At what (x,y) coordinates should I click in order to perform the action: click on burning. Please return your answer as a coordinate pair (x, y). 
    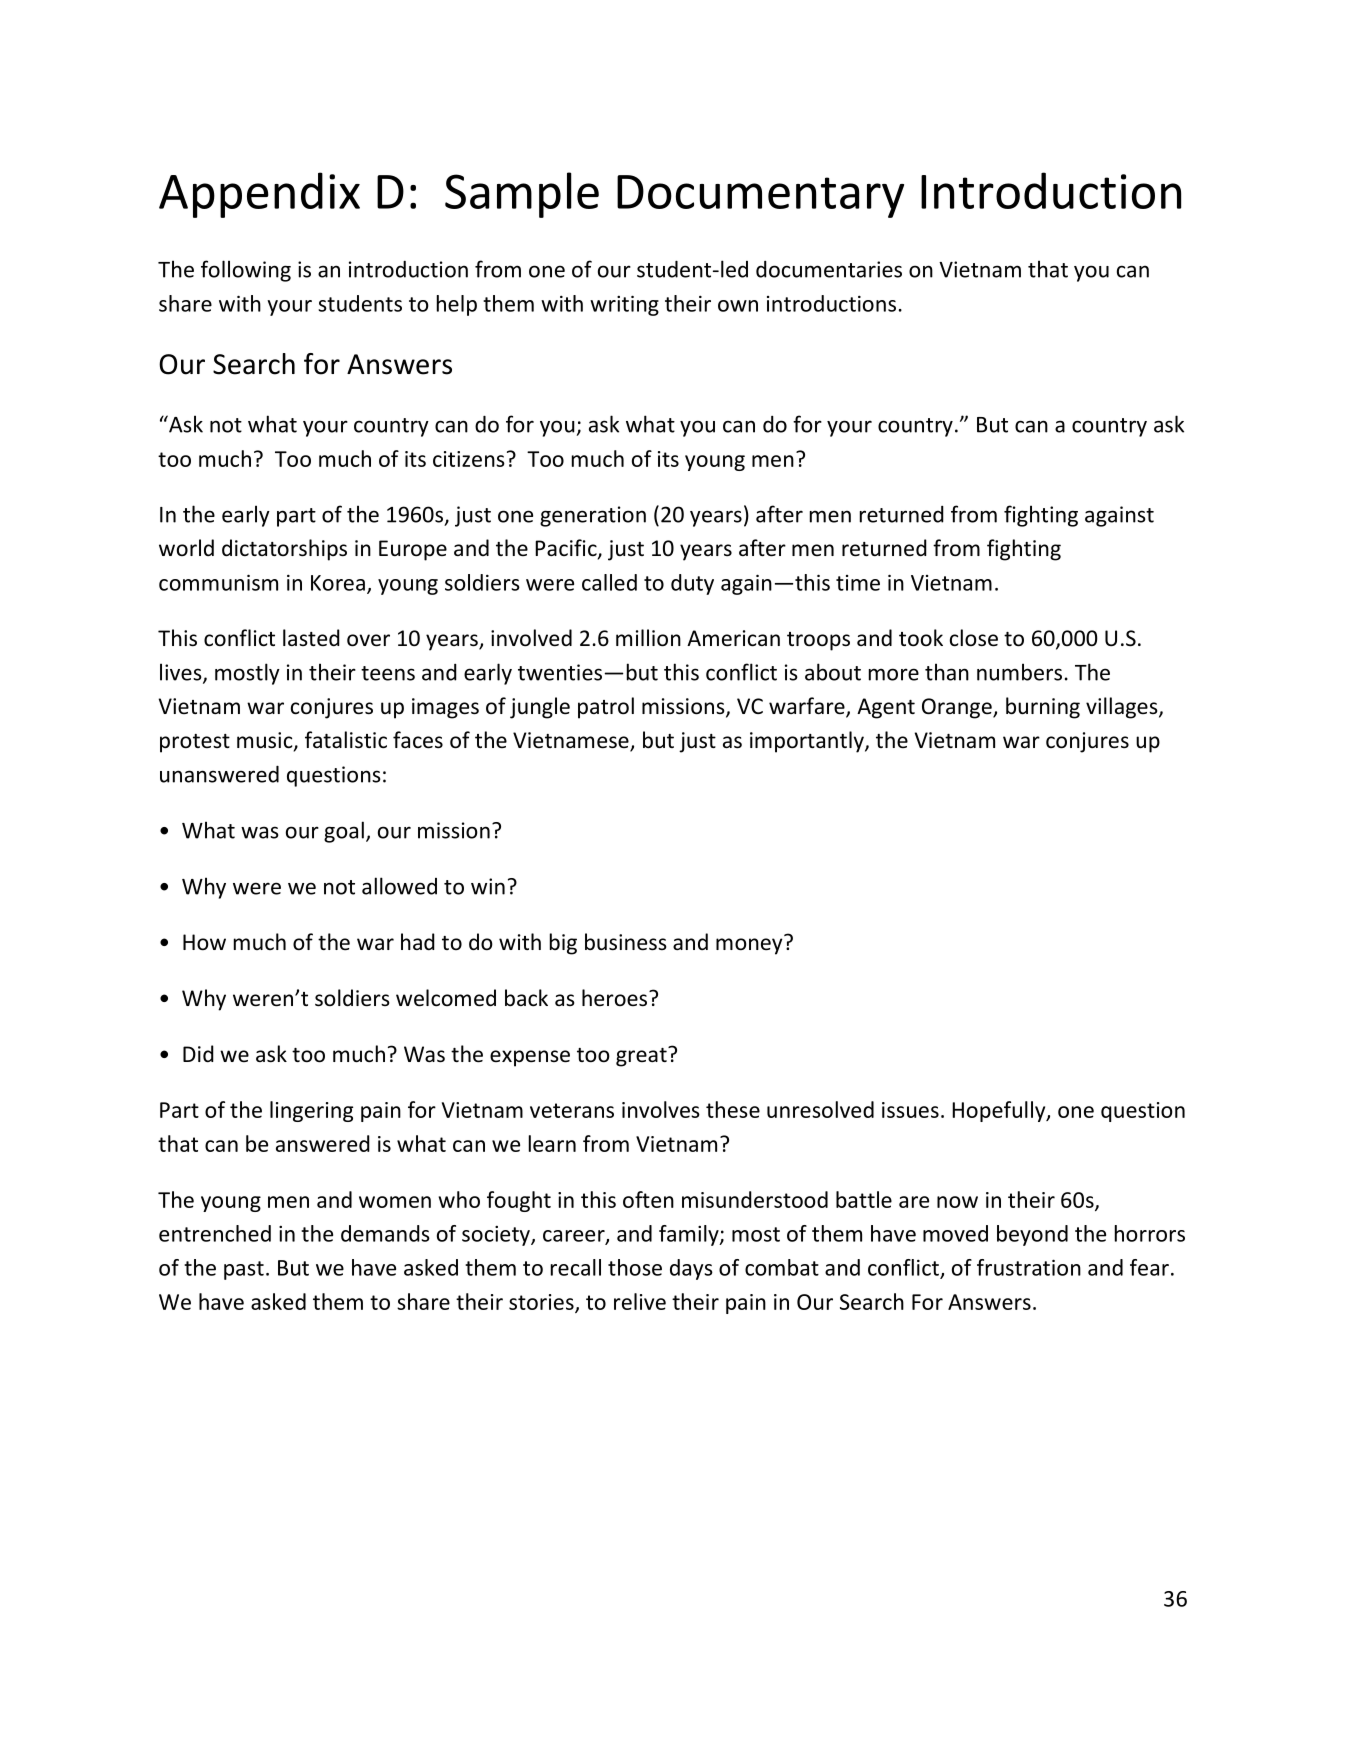
    Looking at the image, I should click on (1043, 708).
